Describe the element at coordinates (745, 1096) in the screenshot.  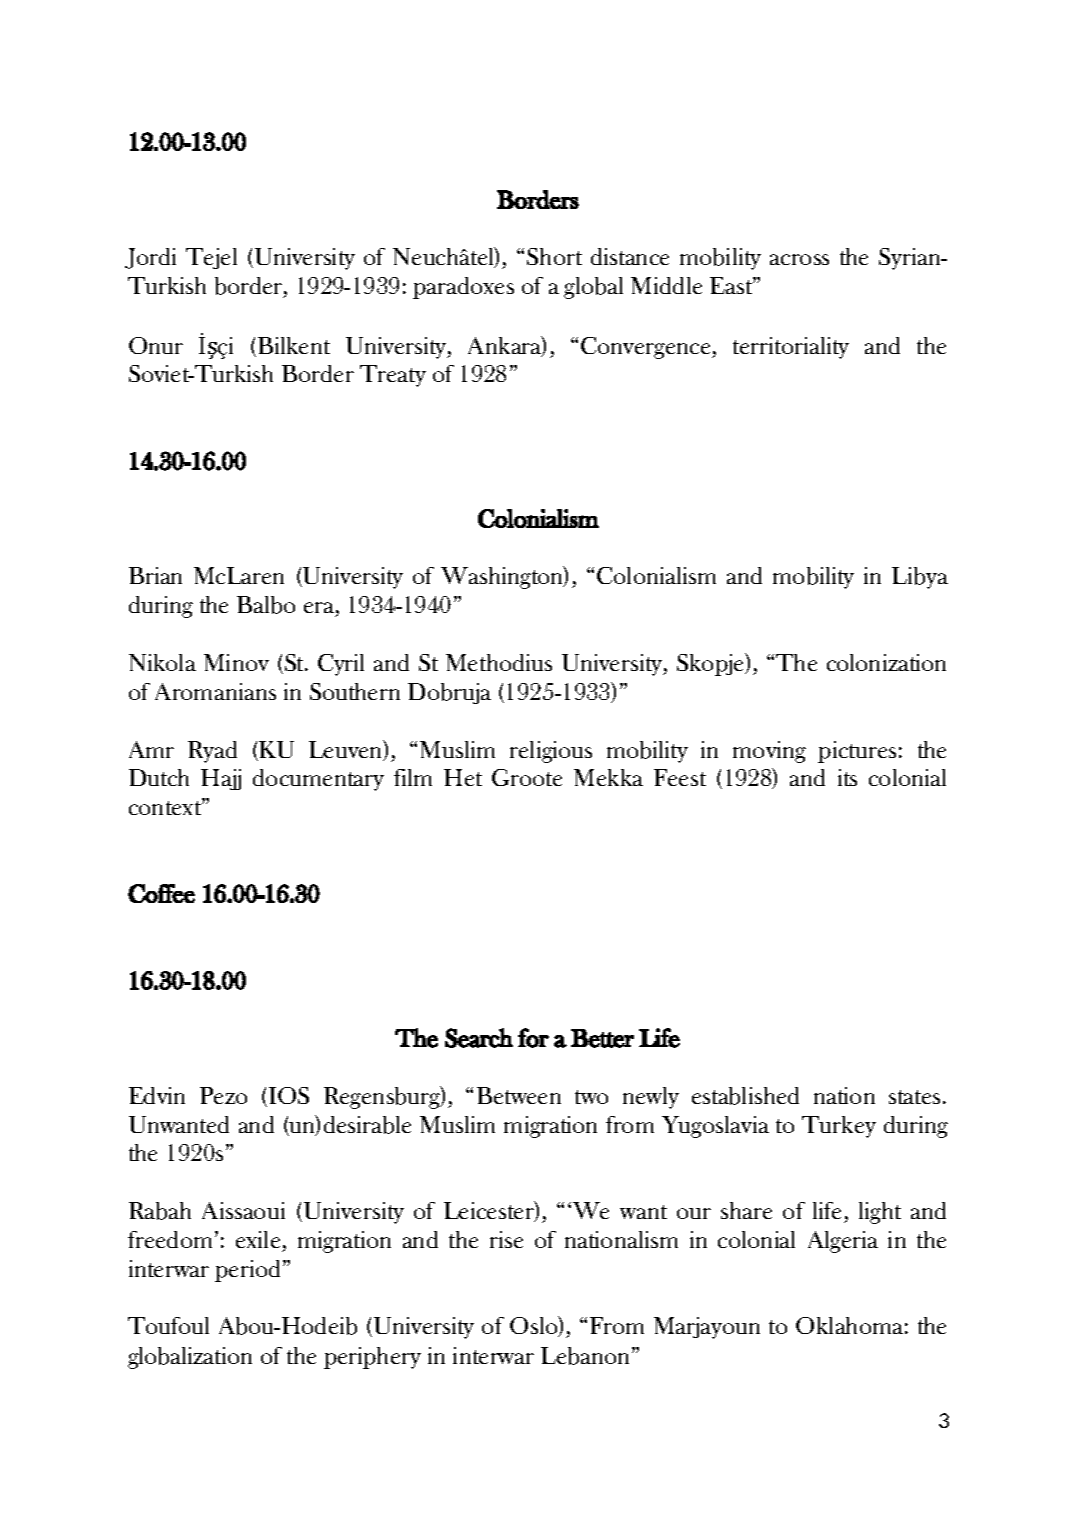
I see `established` at that location.
